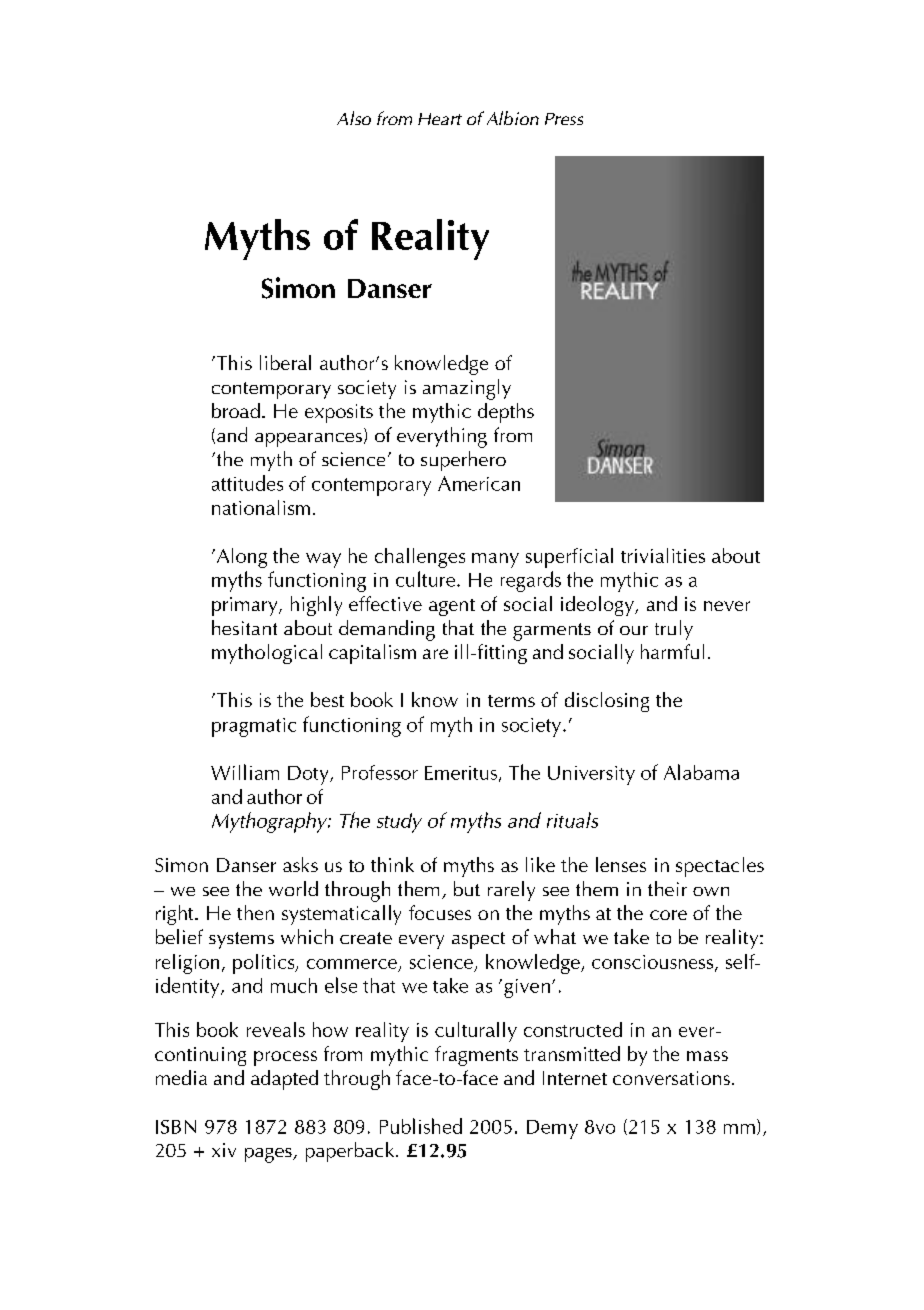 The width and height of the page is (924, 1310). I want to click on Also, so click(354, 118).
